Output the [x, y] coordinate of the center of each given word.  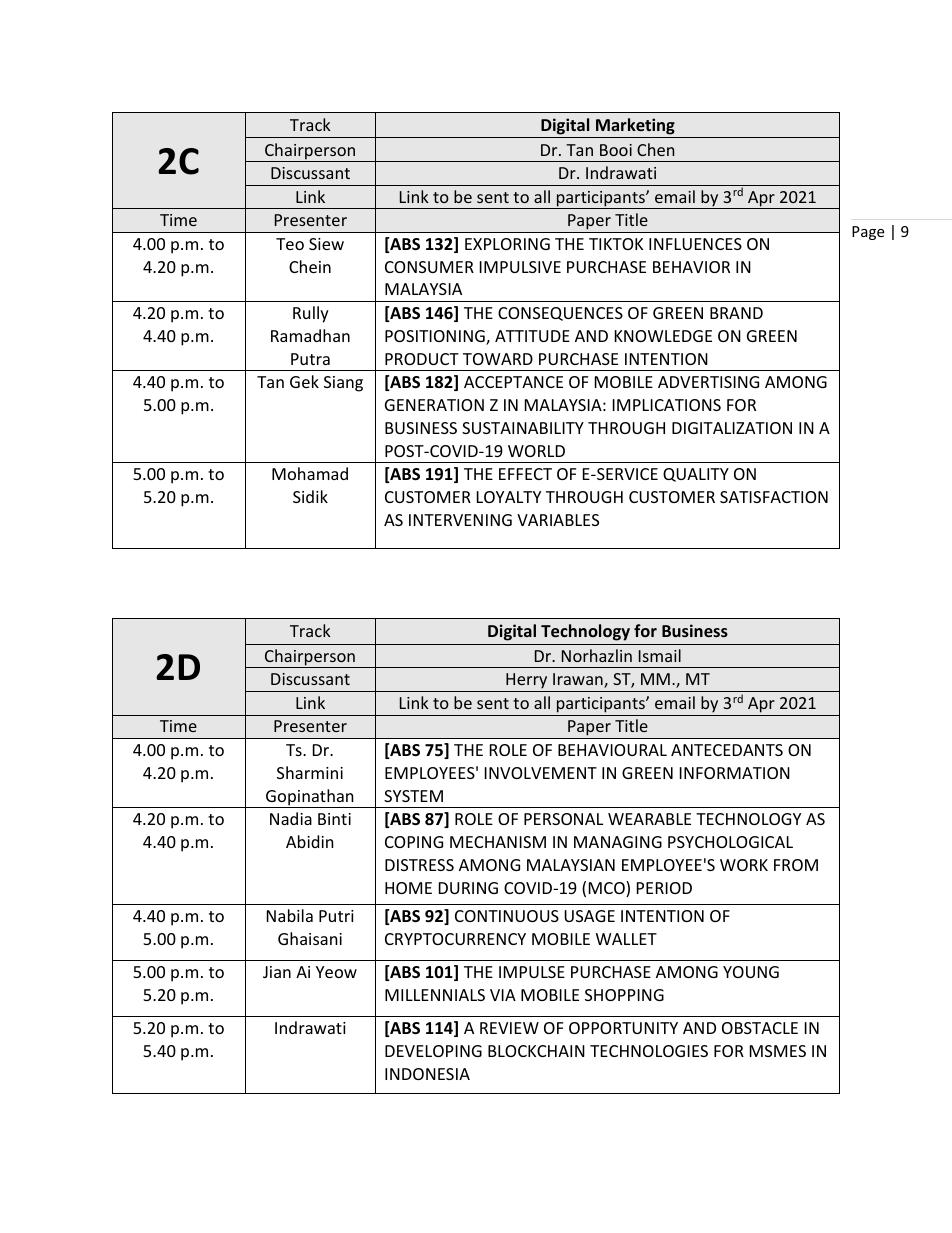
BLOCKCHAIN [536, 1051]
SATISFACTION [774, 497]
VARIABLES [558, 520]
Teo [290, 244]
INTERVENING [460, 520]
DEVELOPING [433, 1051]
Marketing [635, 126]
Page [868, 233]
